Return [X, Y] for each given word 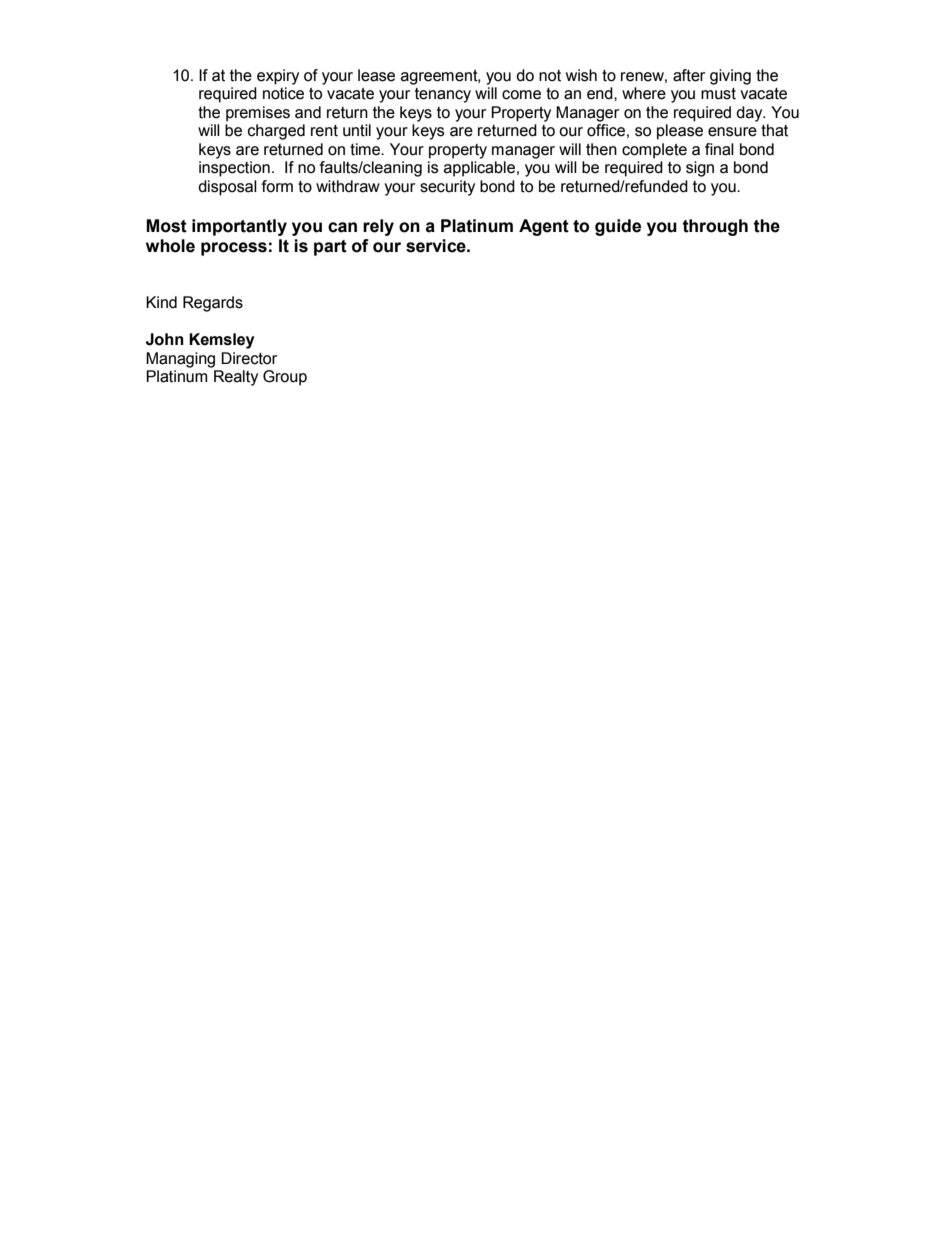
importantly [239, 227]
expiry [278, 77]
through [715, 227]
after [689, 75]
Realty [236, 378]
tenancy [443, 95]
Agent [544, 227]
